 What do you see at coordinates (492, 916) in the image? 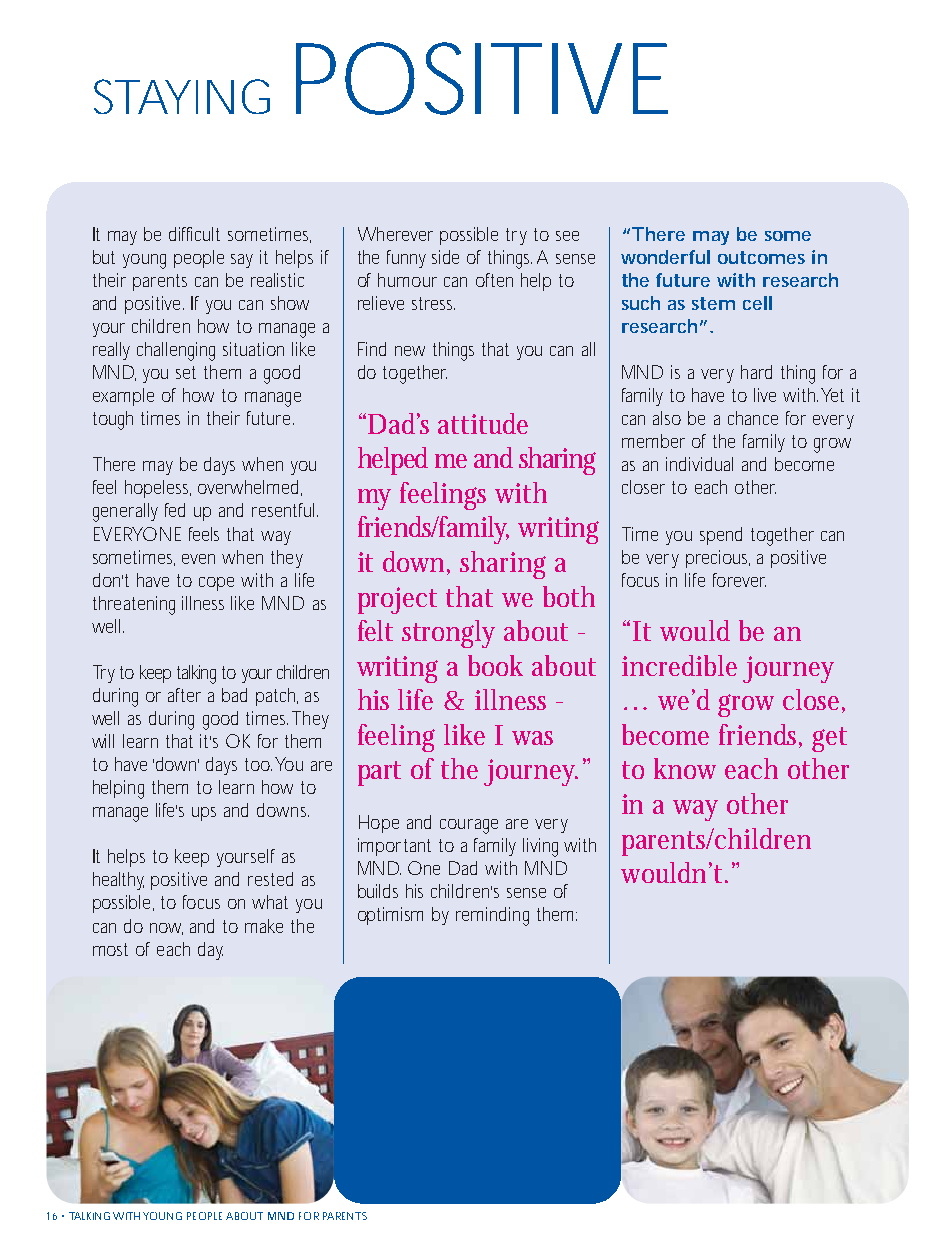
I see `reminding` at bounding box center [492, 916].
